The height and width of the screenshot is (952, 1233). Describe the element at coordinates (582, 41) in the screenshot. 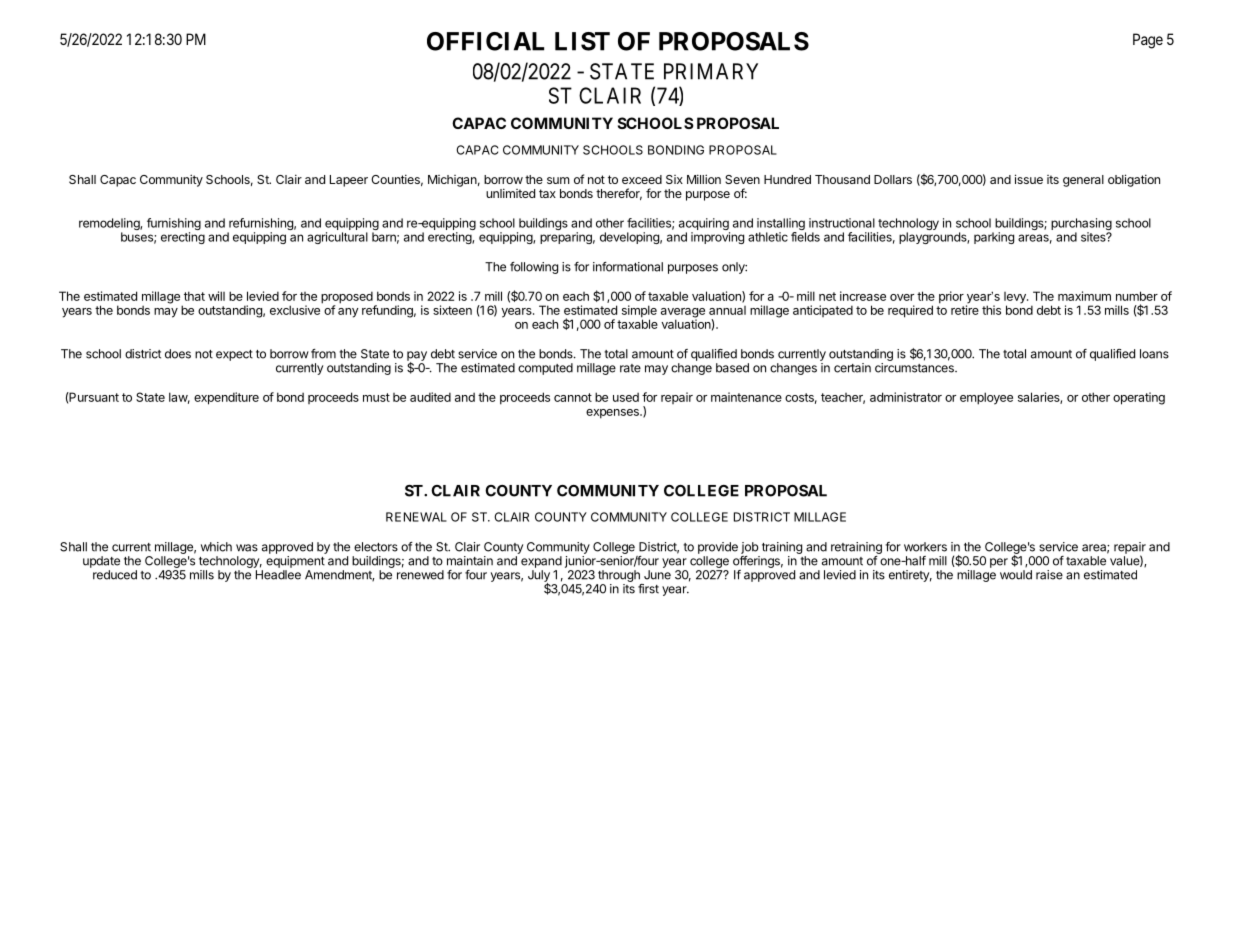

I see `LIST` at that location.
